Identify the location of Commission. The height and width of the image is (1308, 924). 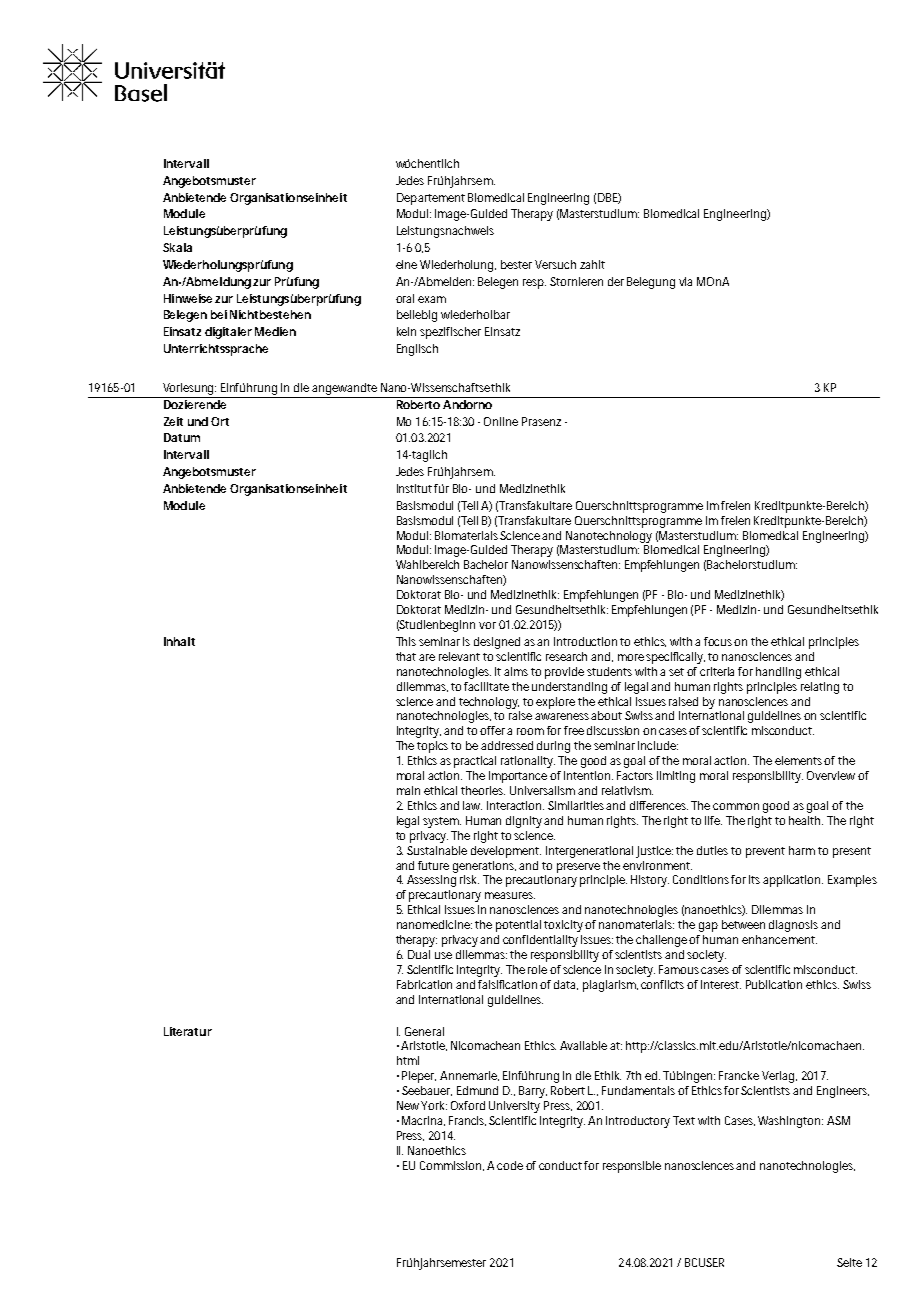
(452, 1166).
